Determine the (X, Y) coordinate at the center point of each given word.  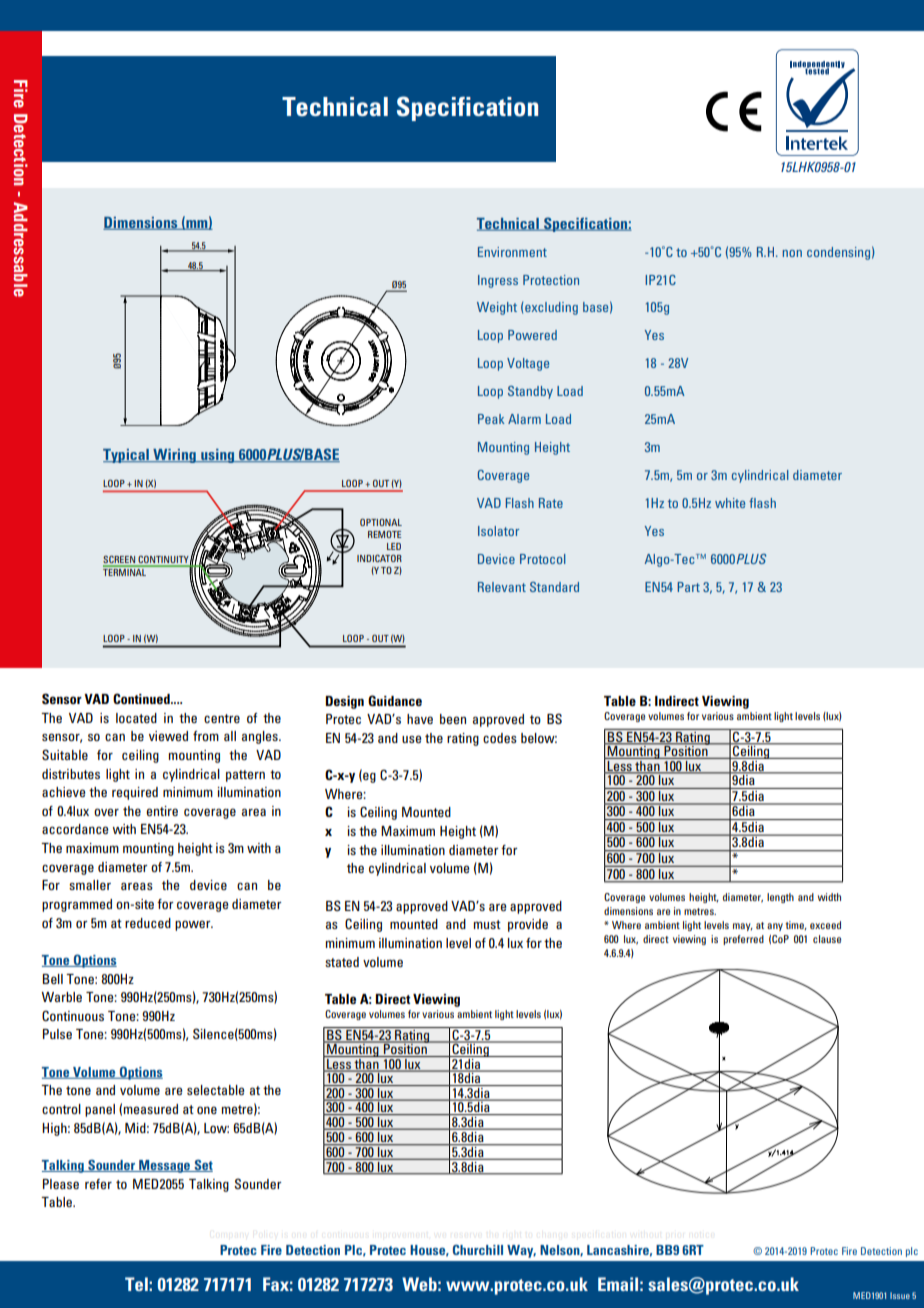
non (792, 253)
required (135, 793)
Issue (900, 1295)
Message (164, 1166)
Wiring (174, 456)
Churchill (478, 1250)
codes (500, 738)
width (829, 897)
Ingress (498, 281)
